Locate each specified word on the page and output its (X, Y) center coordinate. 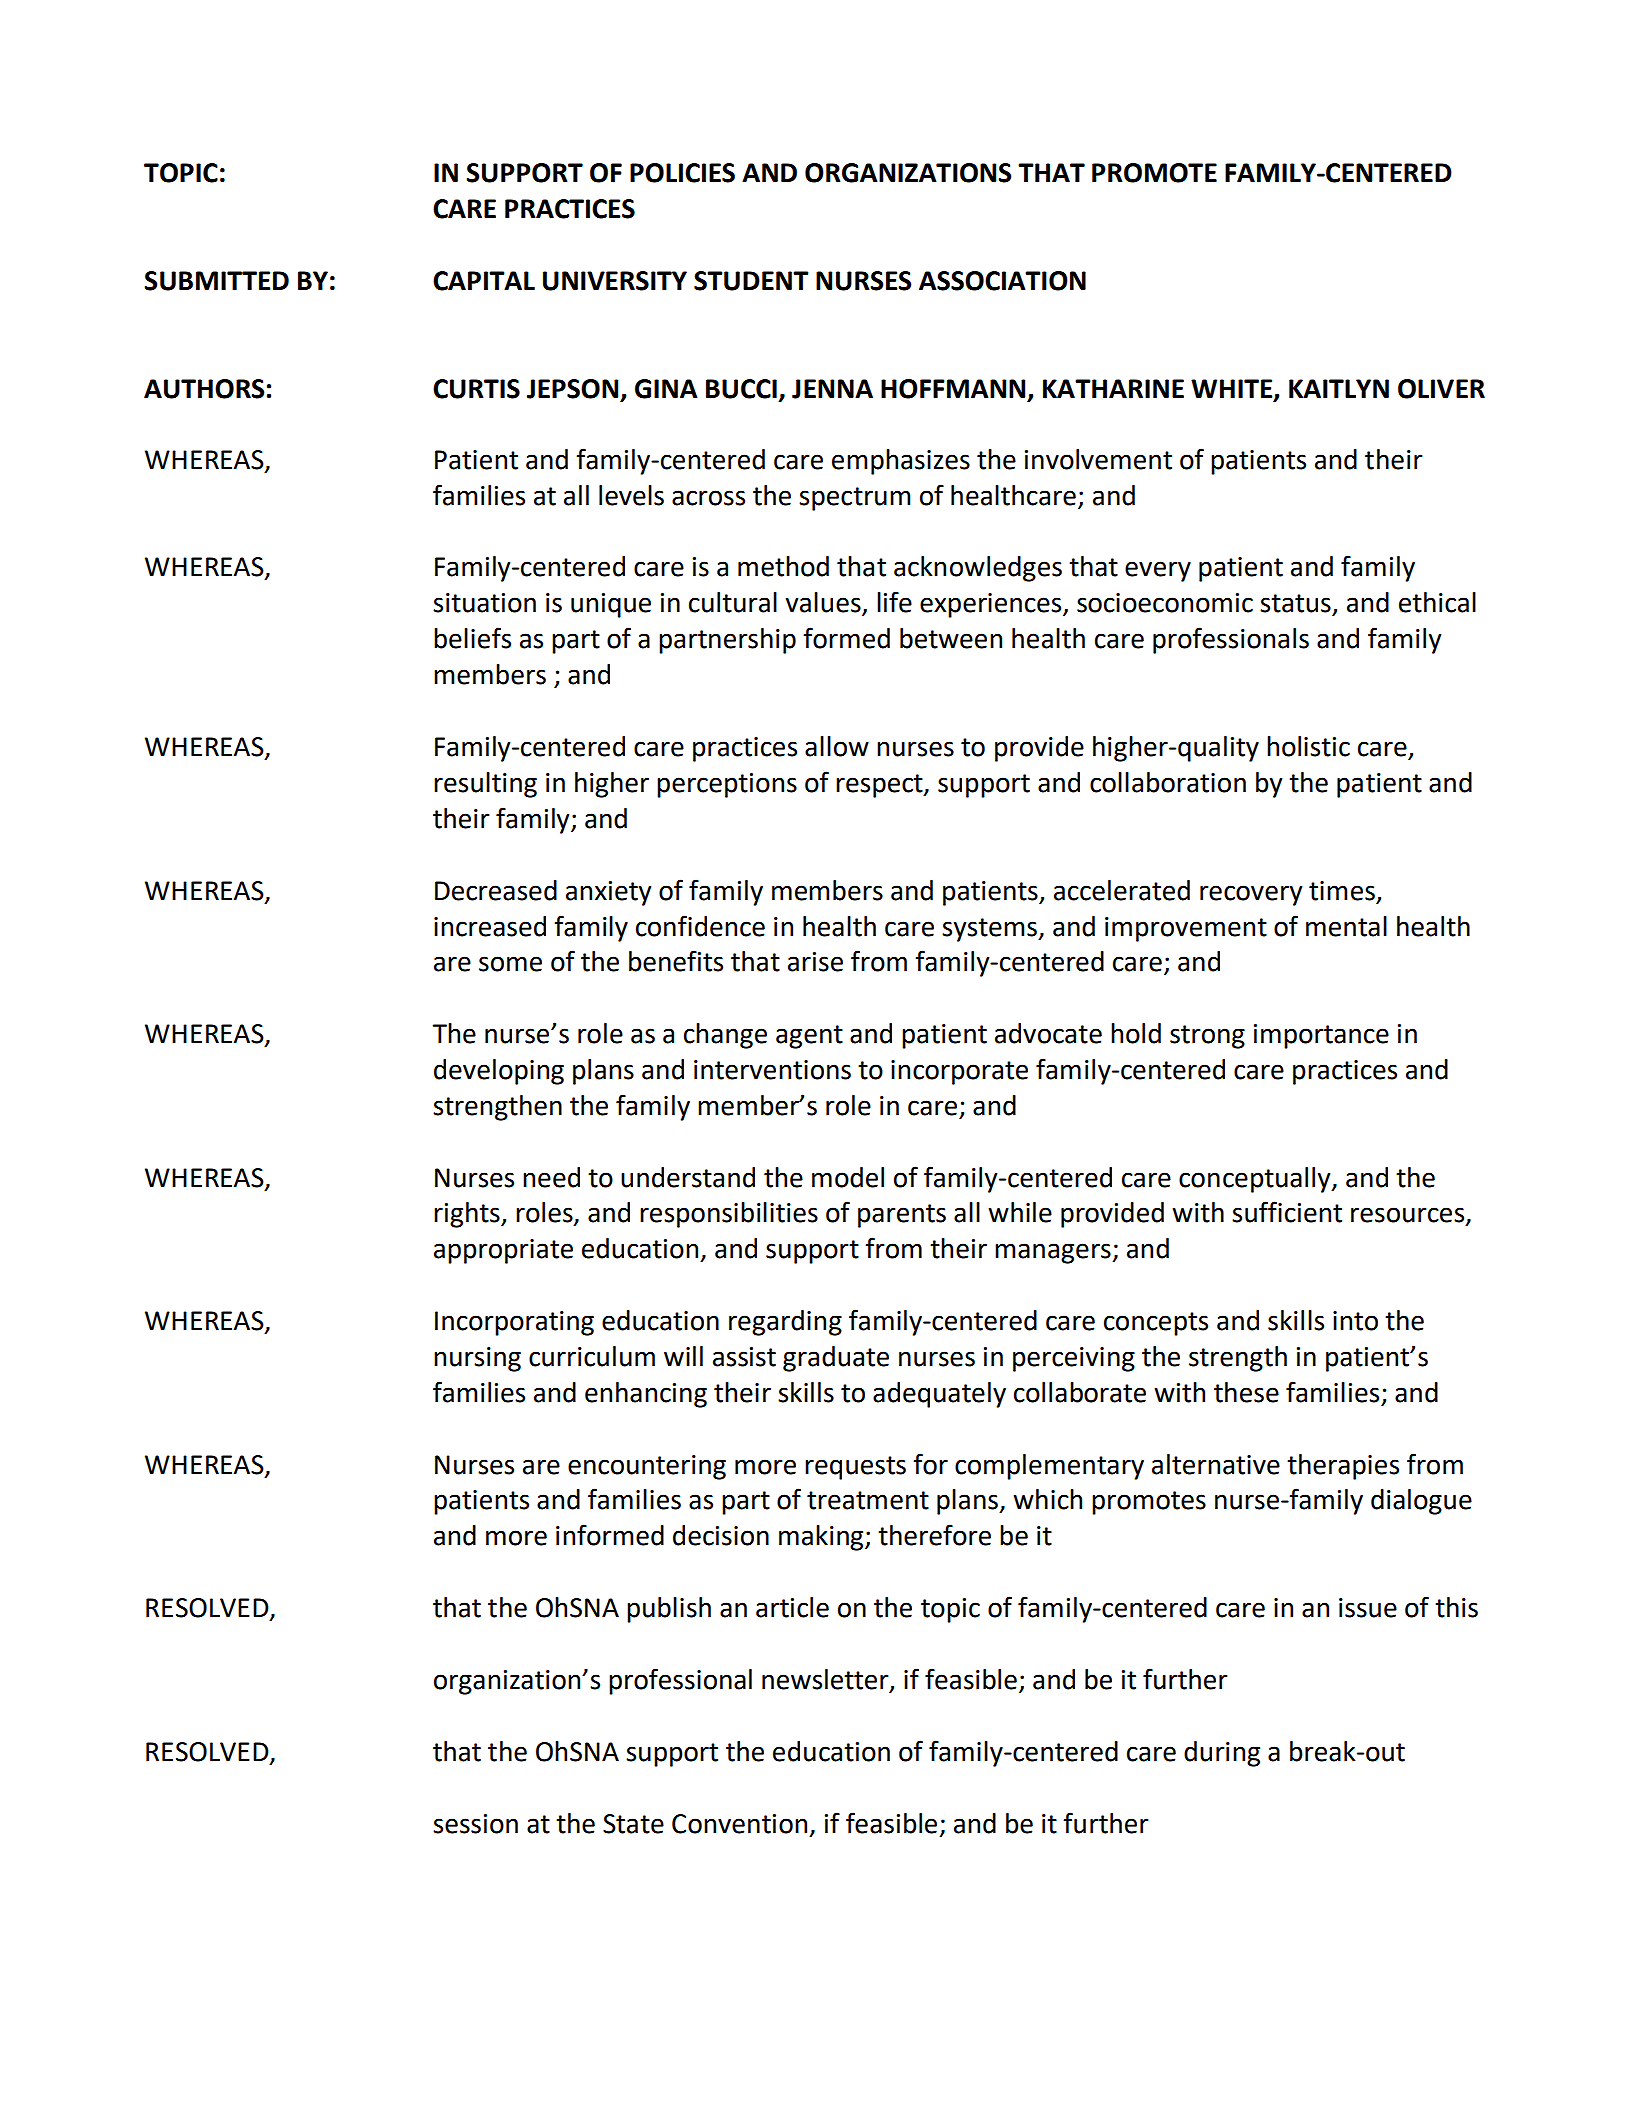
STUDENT (751, 281)
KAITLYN (1339, 388)
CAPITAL (484, 281)
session (475, 1824)
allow (837, 746)
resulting (485, 785)
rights (468, 1215)
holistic (1308, 746)
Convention (739, 1824)
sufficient (1287, 1212)
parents (902, 1216)
